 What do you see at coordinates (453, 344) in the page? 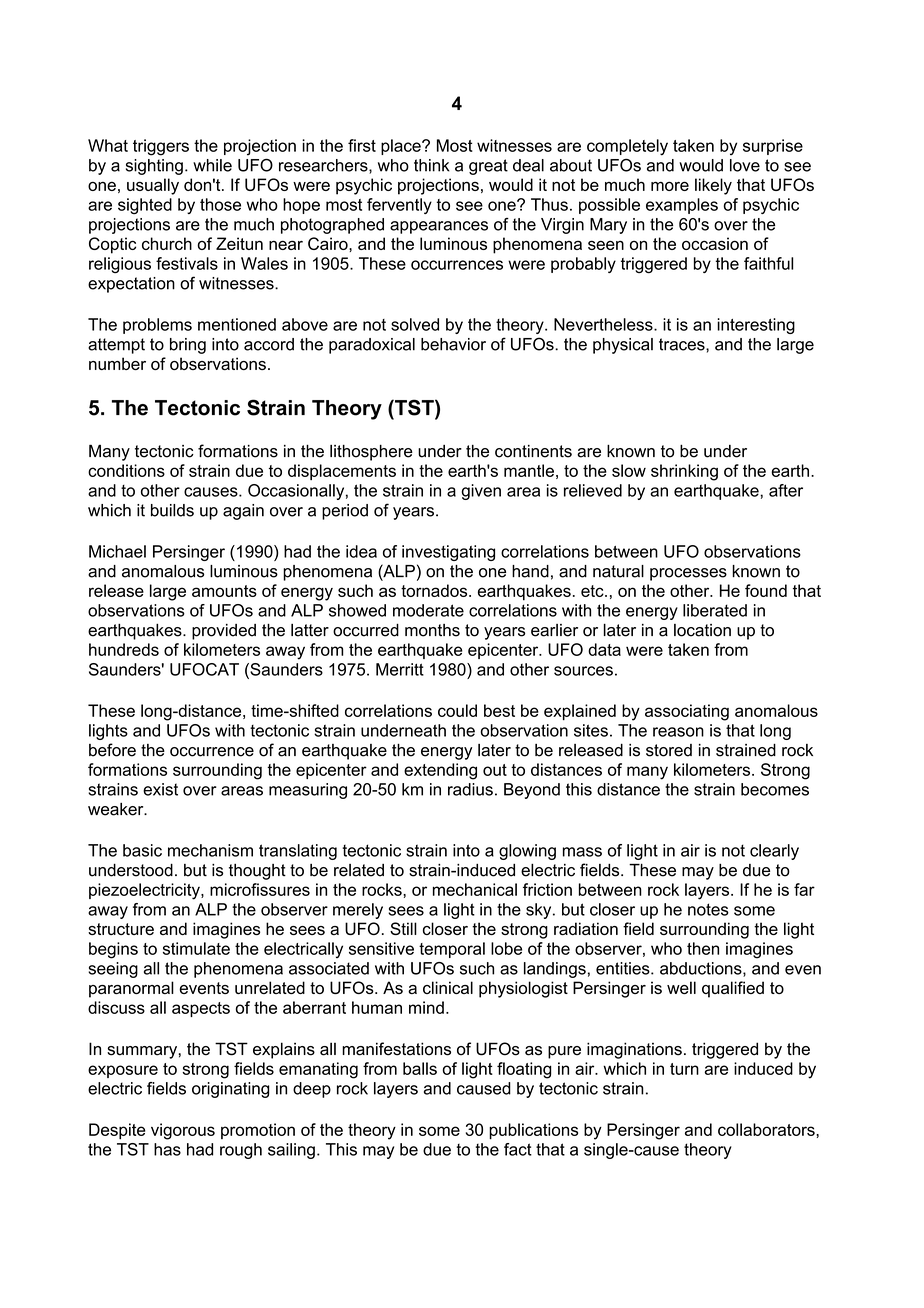
I see `behavior` at bounding box center [453, 344].
